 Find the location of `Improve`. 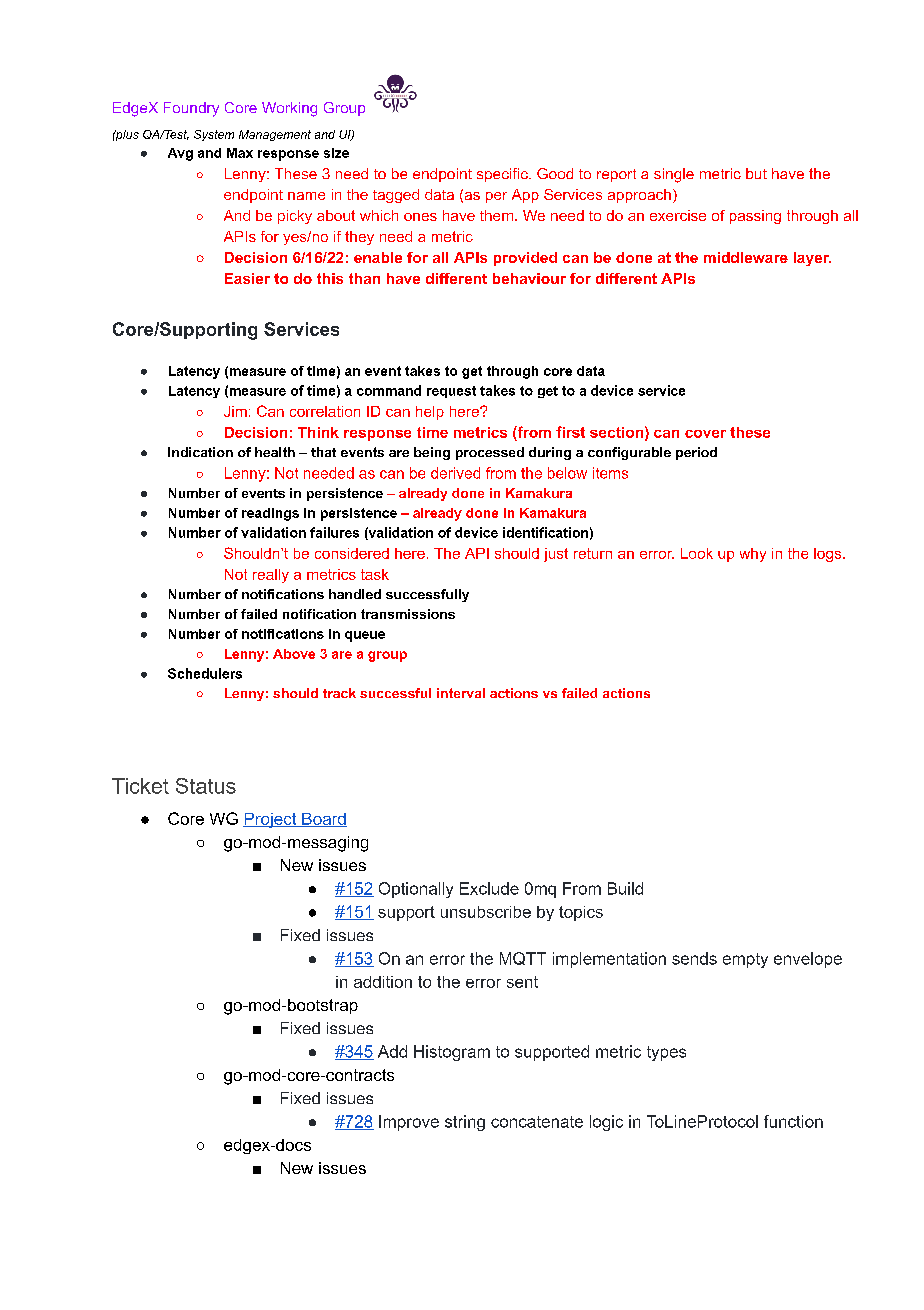

Improve is located at coordinates (409, 1123).
